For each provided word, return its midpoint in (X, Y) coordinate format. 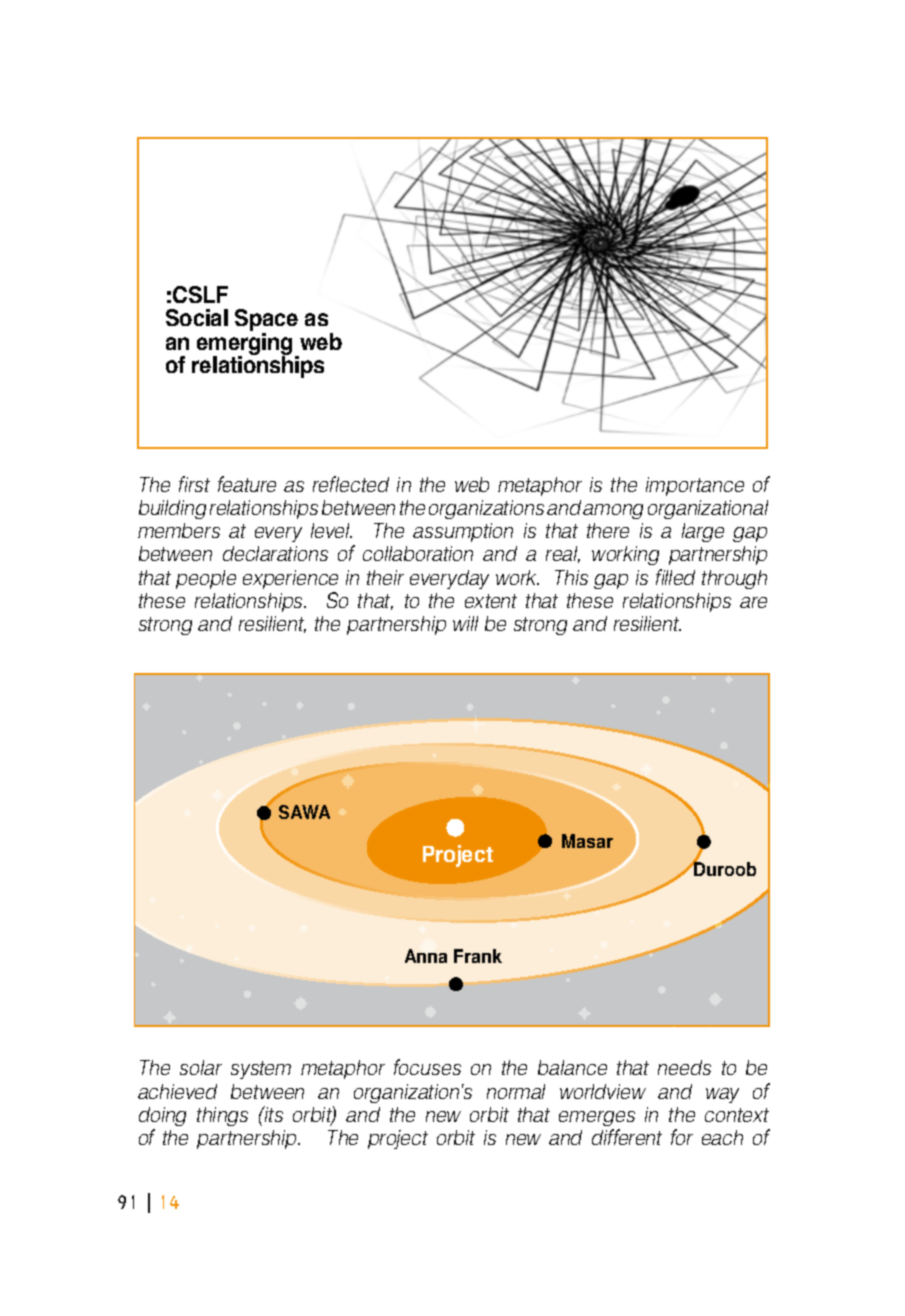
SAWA (304, 812)
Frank (478, 956)
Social (197, 317)
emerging (244, 345)
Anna (426, 956)
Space (266, 321)
